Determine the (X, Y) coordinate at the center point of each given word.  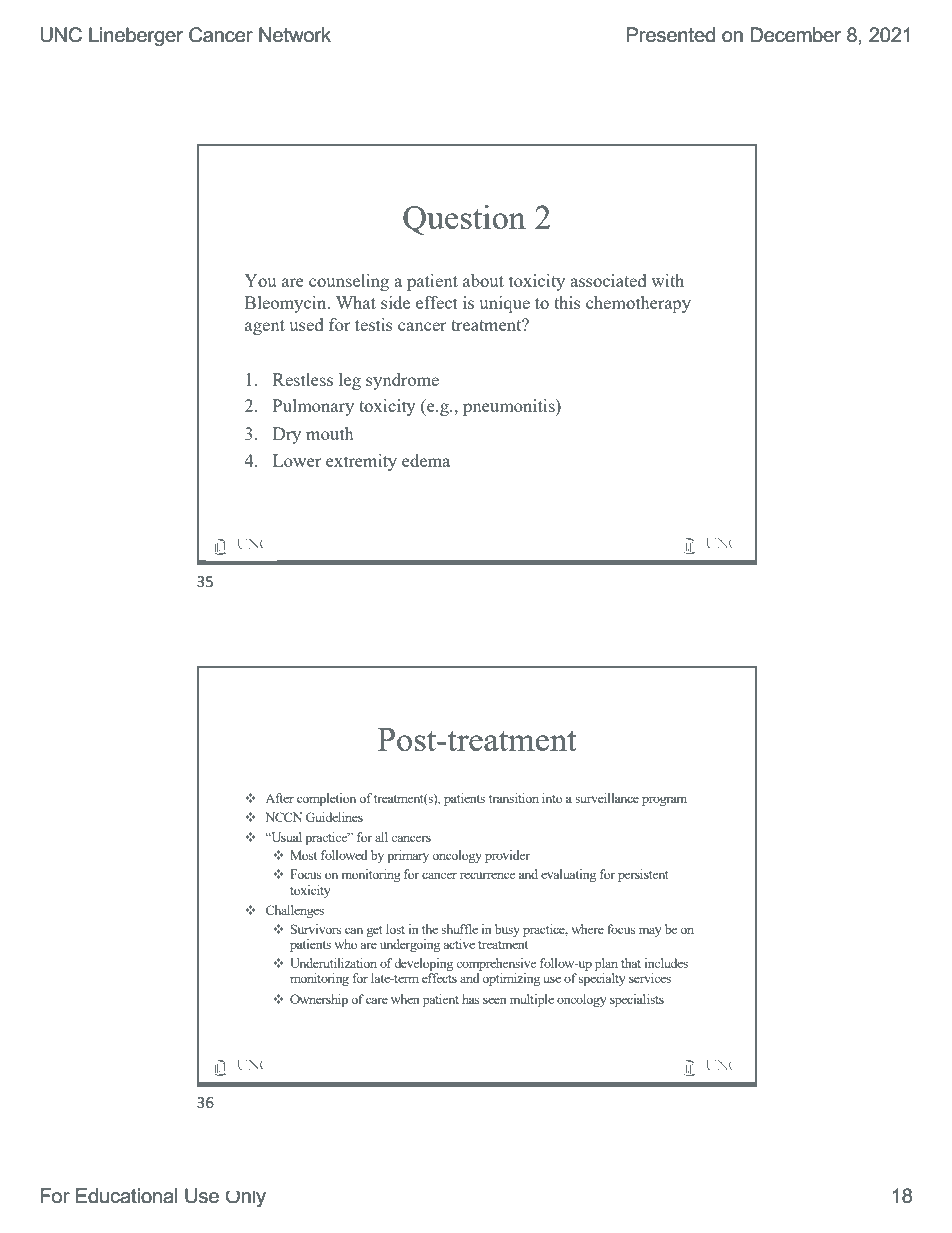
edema (426, 460)
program (664, 801)
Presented (670, 35)
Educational (127, 1196)
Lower (297, 460)
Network (295, 35)
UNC (61, 35)
